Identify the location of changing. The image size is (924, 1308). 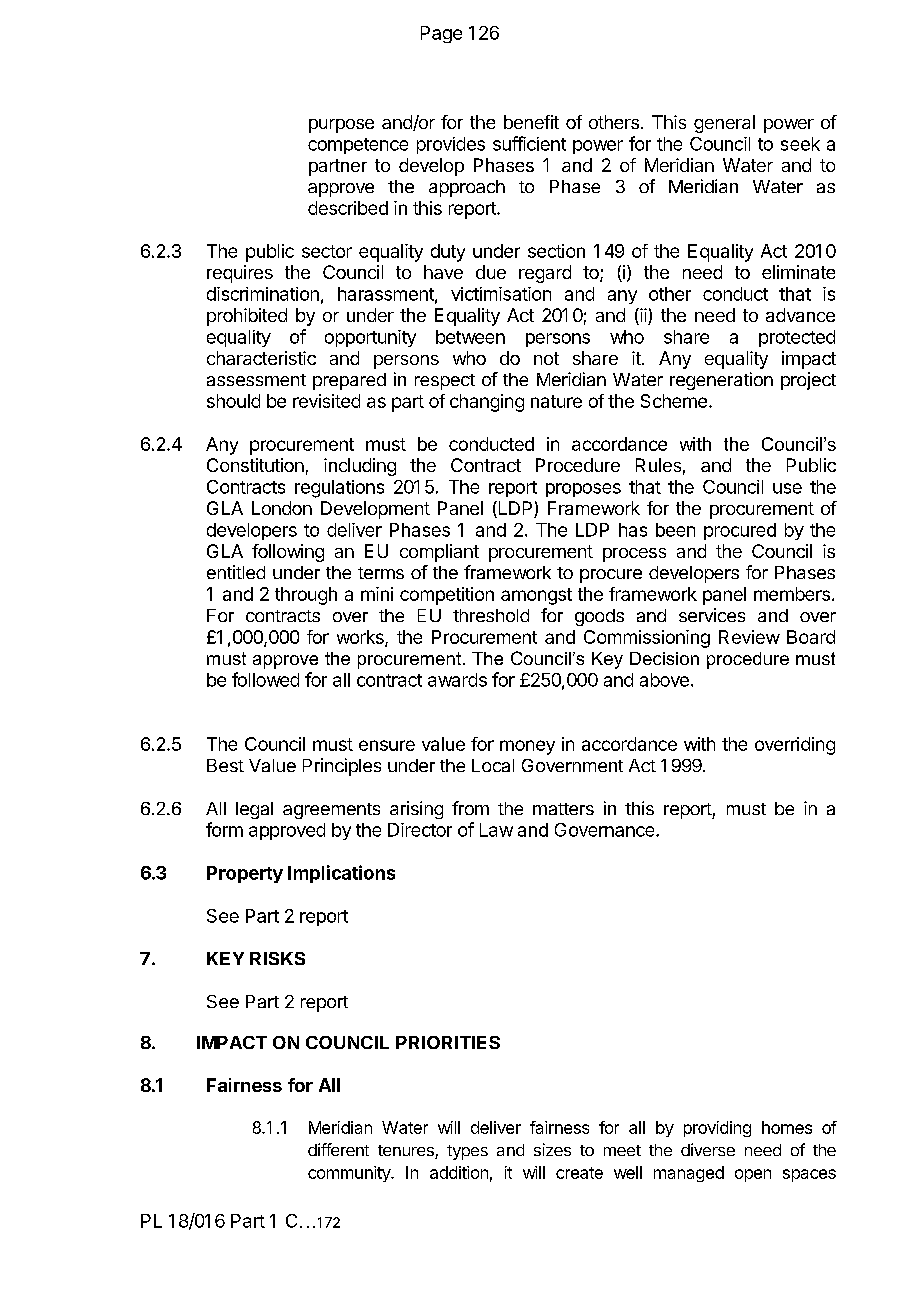
(487, 403).
